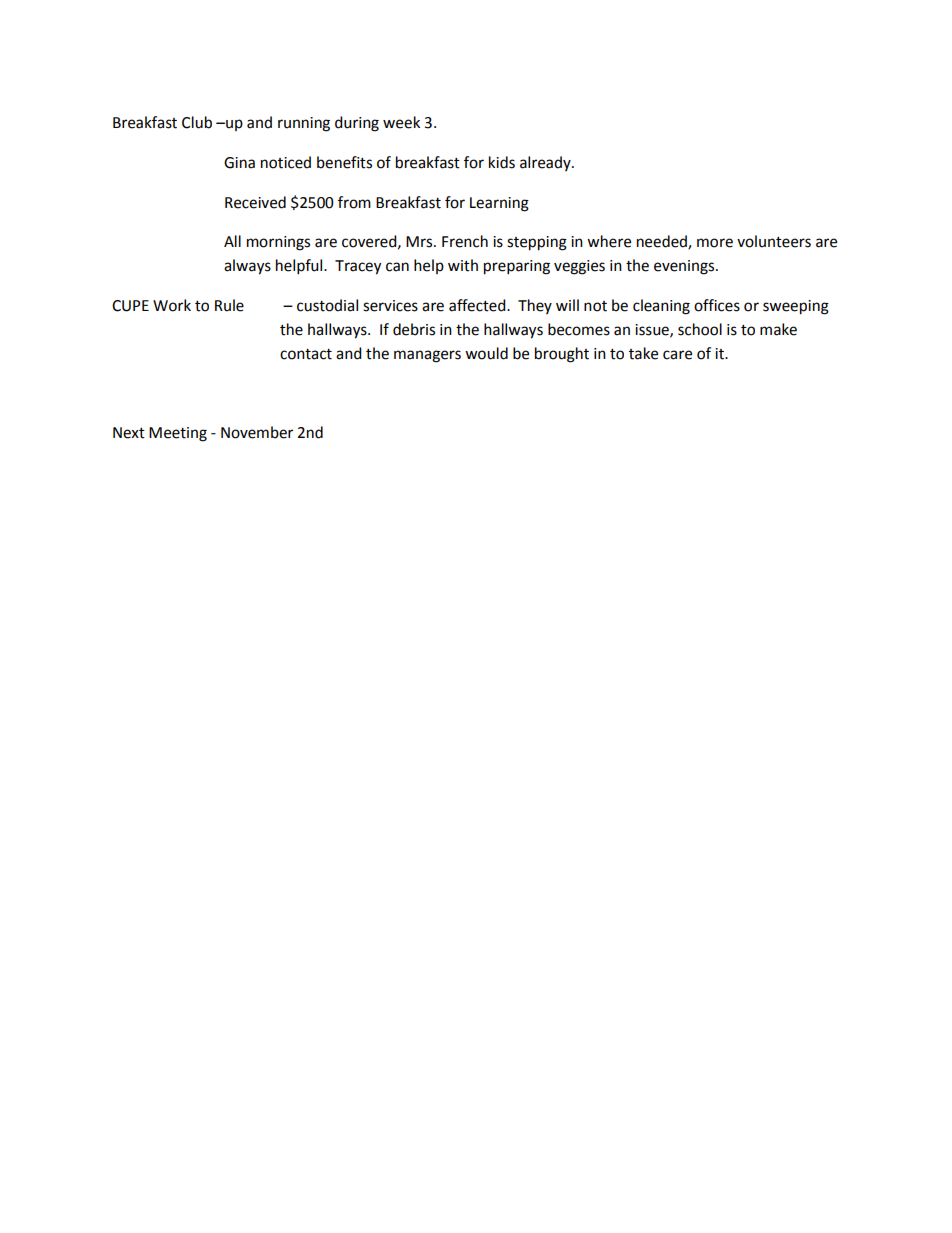 This screenshot has height=1233, width=952. I want to click on care, so click(677, 355).
